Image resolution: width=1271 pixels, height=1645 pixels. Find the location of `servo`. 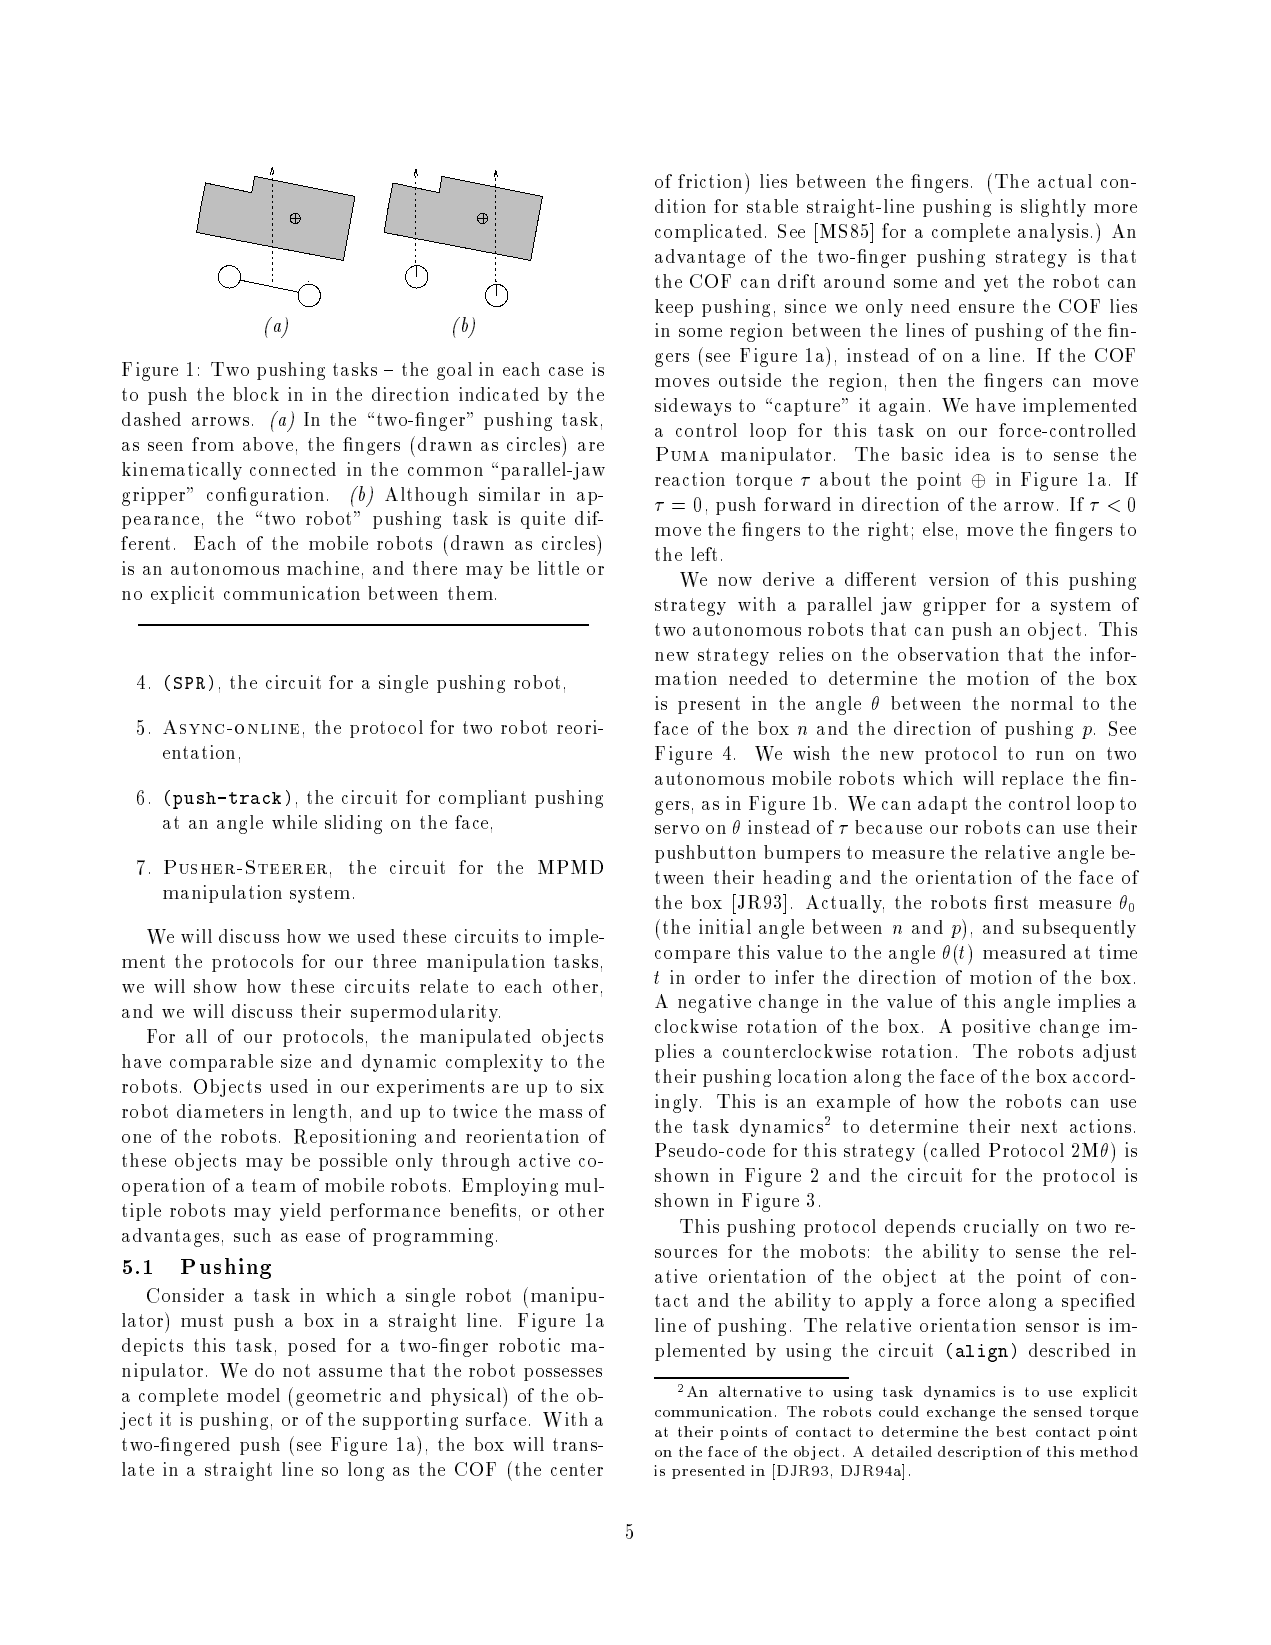

servo is located at coordinates (677, 829).
